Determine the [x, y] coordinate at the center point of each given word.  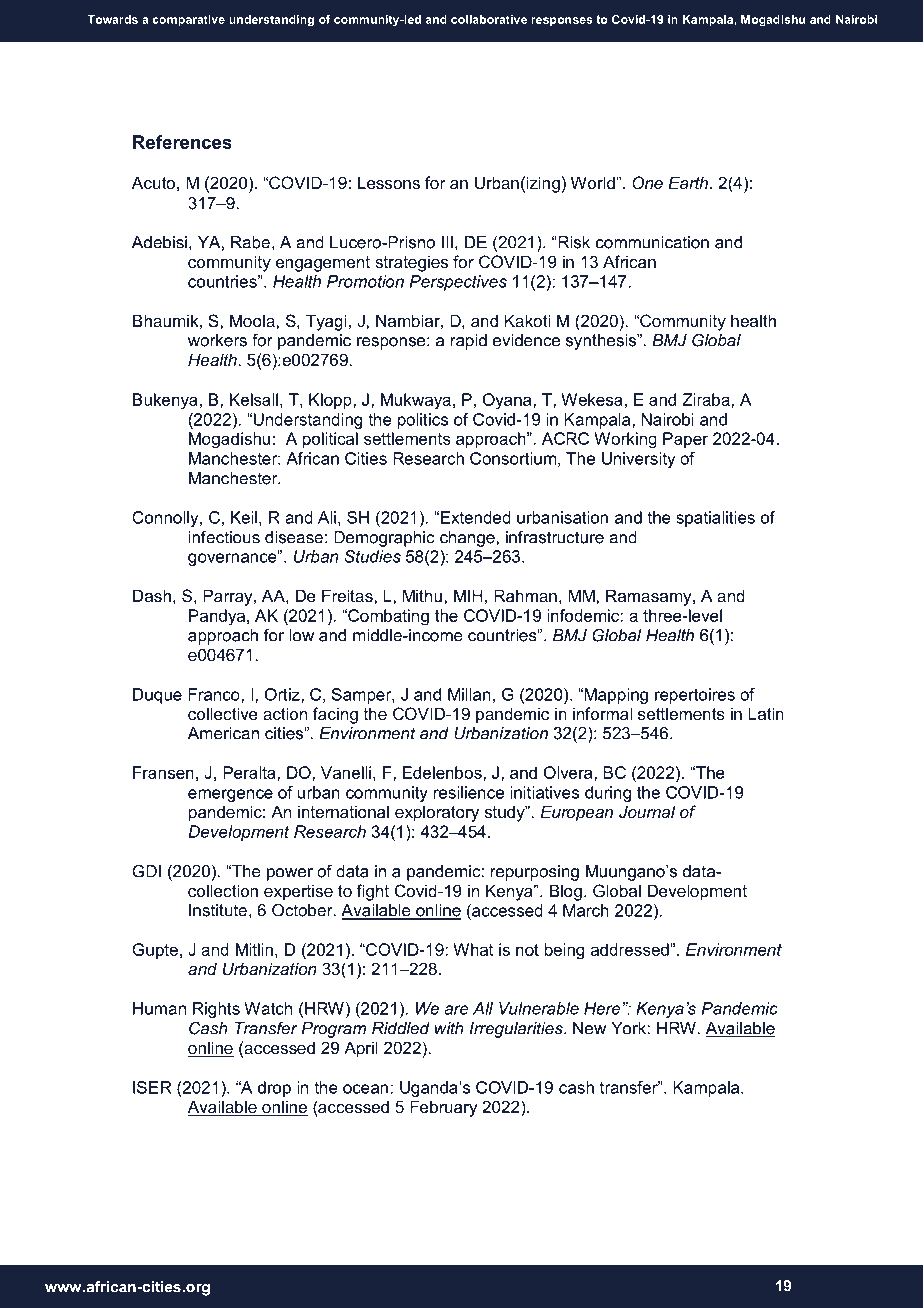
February [444, 1108]
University [638, 460]
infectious [224, 537]
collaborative [489, 19]
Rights [216, 1010]
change [468, 539]
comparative [189, 20]
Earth [689, 182]
